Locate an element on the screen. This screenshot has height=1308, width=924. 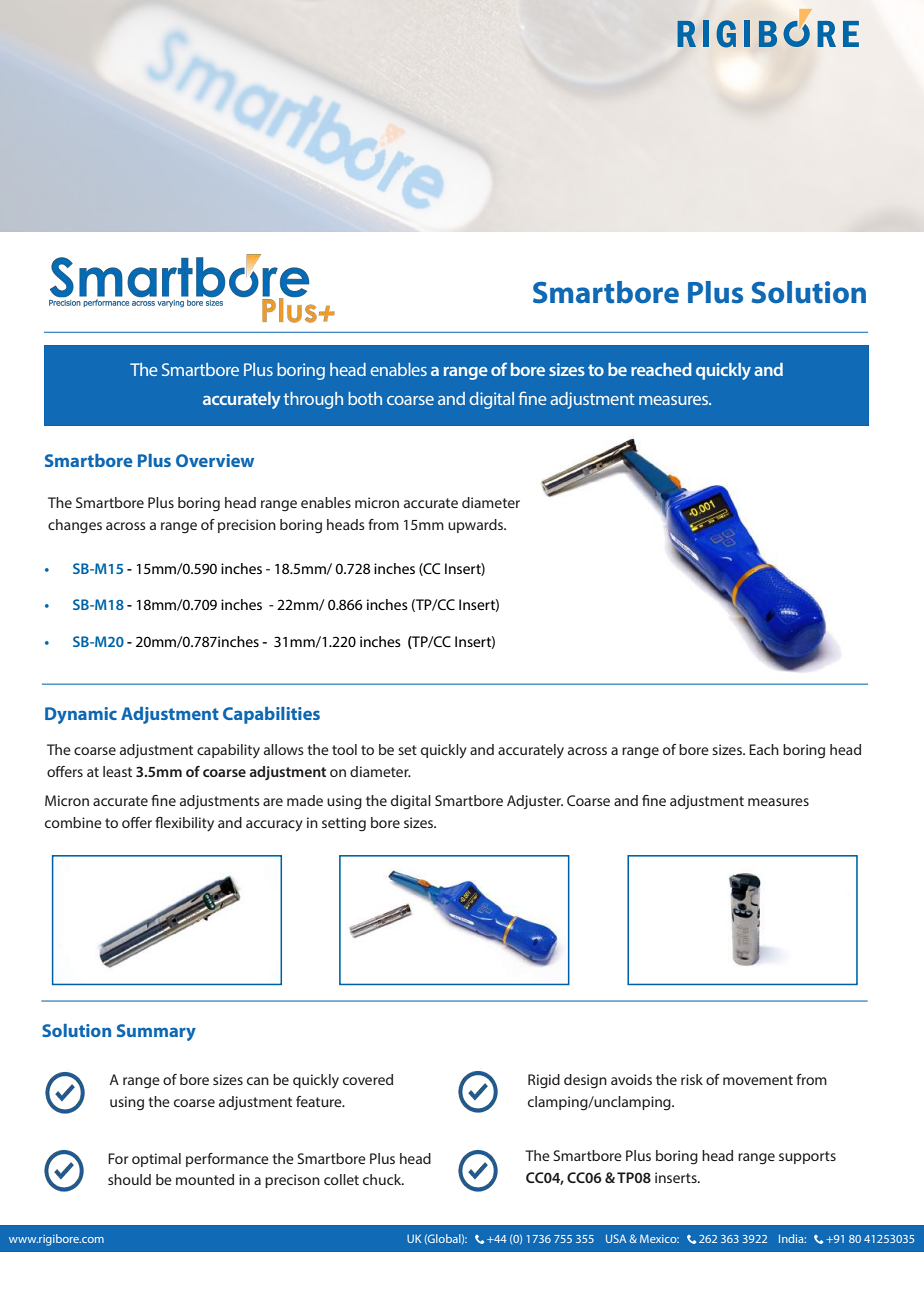
precision is located at coordinates (247, 526).
